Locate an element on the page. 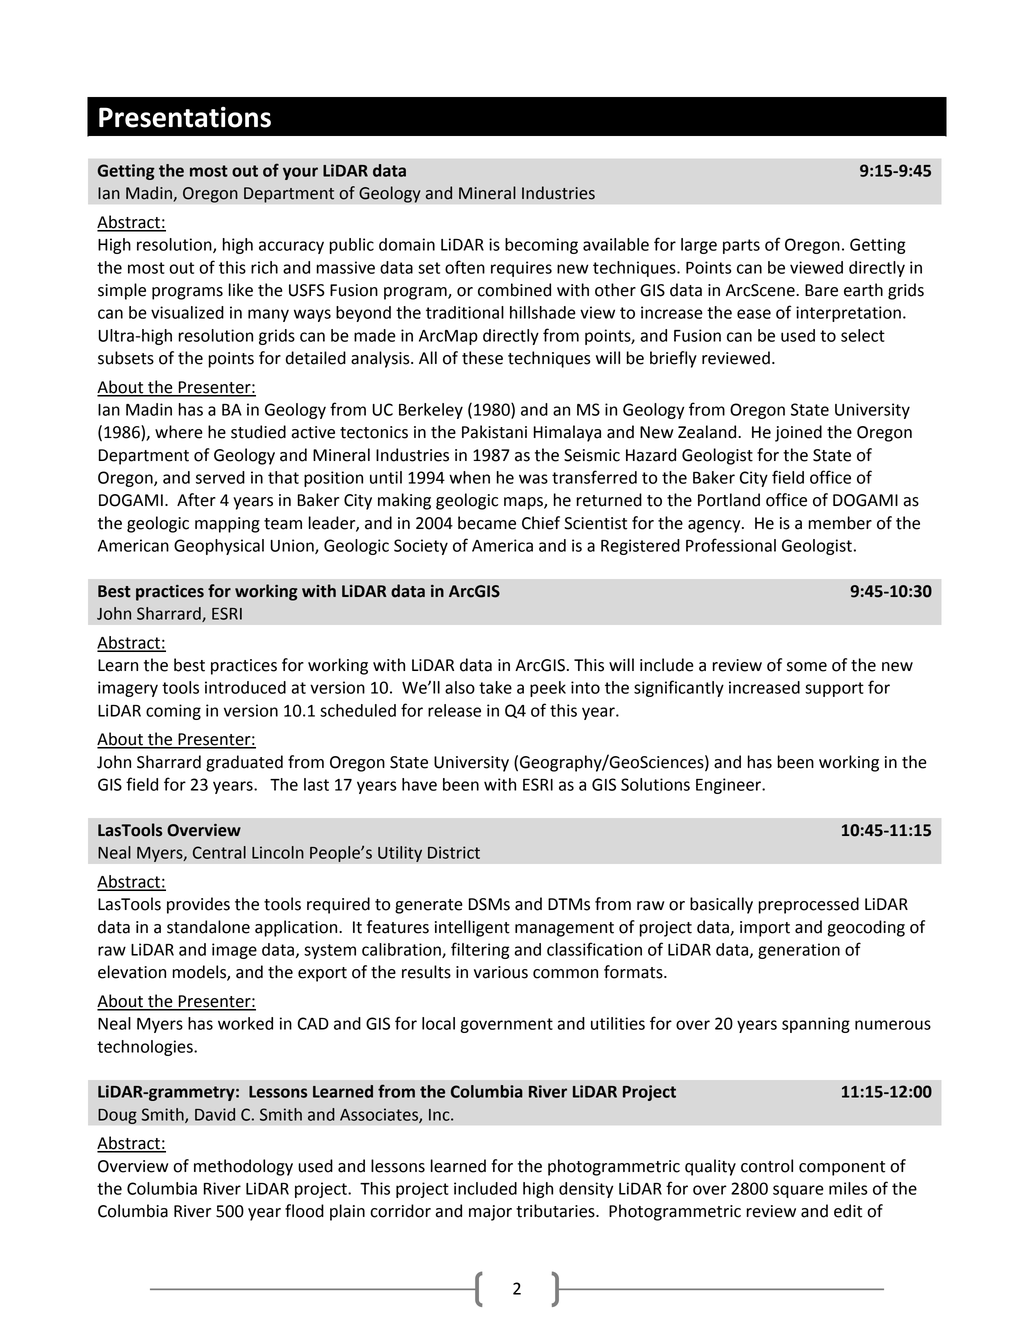  Presentations is located at coordinates (185, 117).
